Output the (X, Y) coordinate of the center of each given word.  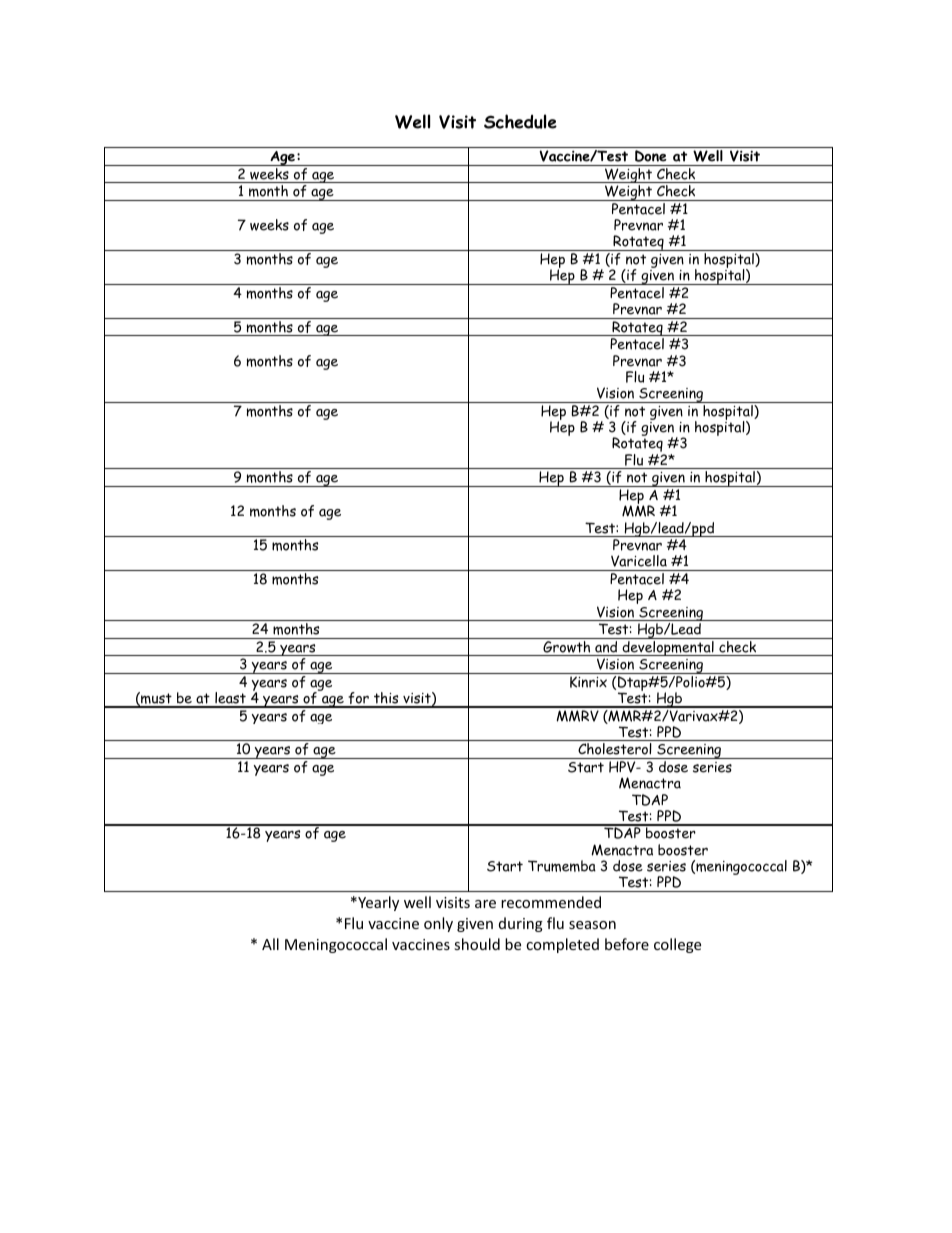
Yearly (377, 903)
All (270, 944)
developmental (668, 647)
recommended (551, 902)
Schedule (520, 121)
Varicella (639, 561)
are (485, 904)
